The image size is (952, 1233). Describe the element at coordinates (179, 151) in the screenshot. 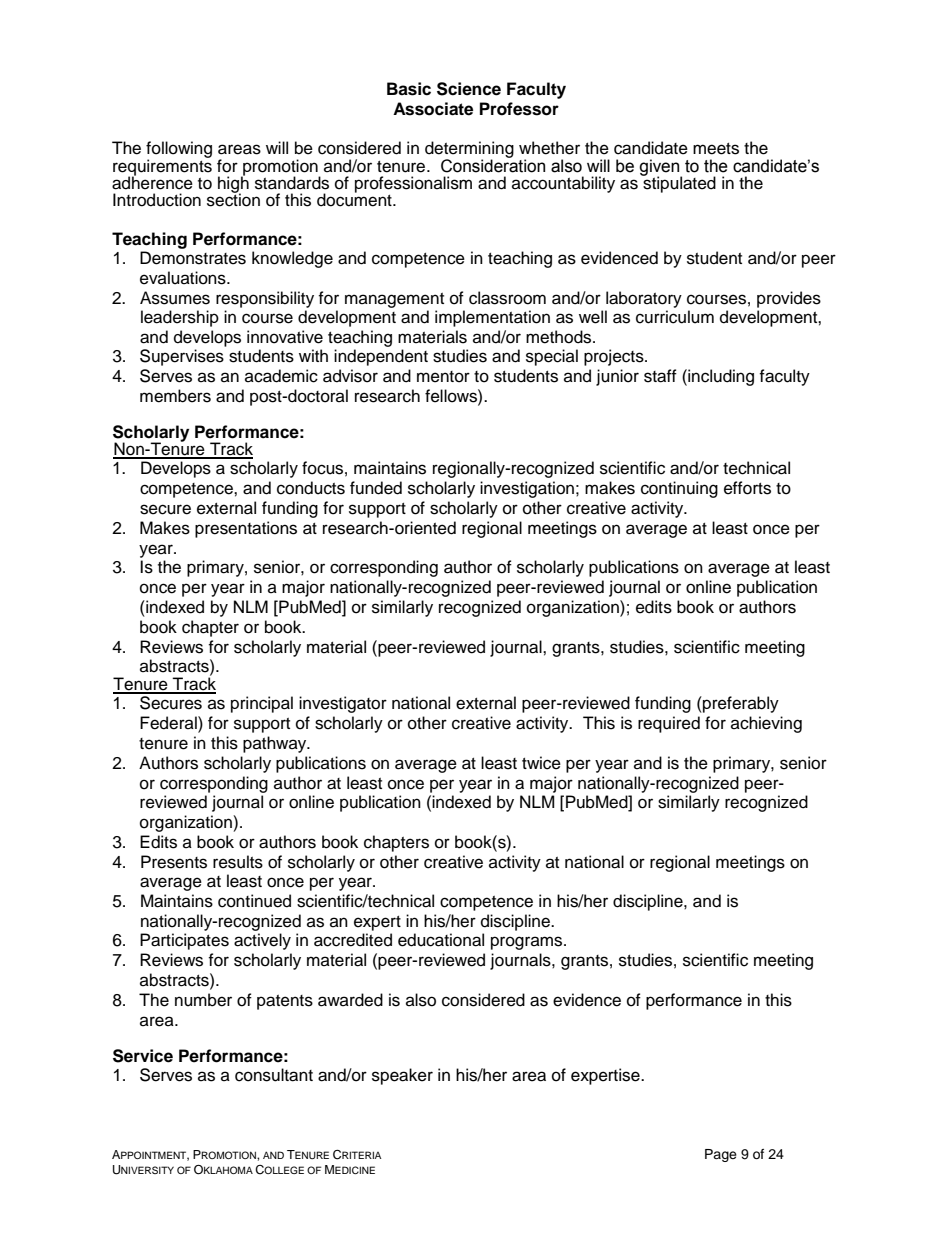

I see `following` at that location.
